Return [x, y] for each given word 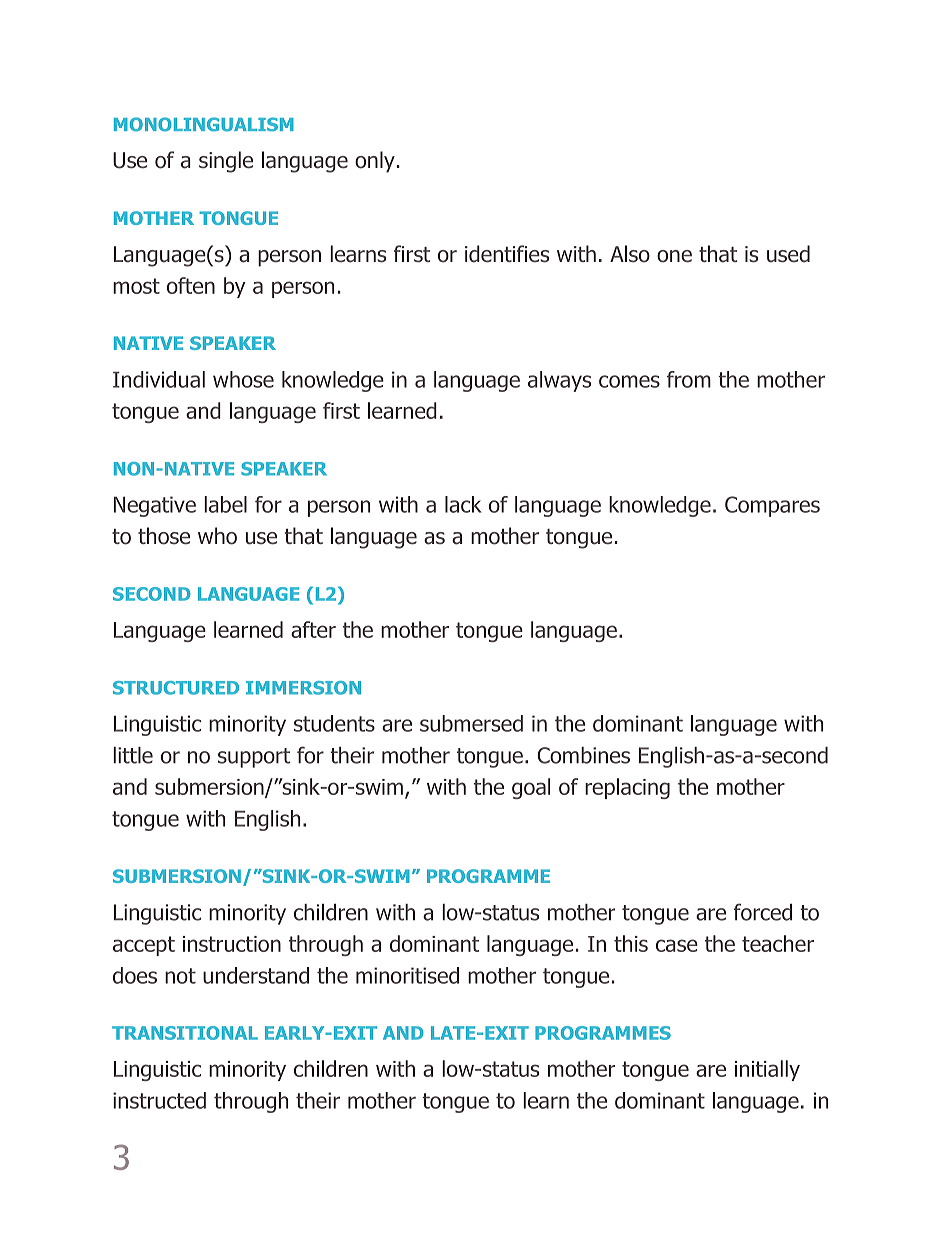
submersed [471, 723]
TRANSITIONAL [185, 1033]
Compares [772, 506]
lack [463, 504]
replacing [627, 788]
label [225, 504]
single [226, 162]
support [254, 758]
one [674, 256]
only [375, 162]
